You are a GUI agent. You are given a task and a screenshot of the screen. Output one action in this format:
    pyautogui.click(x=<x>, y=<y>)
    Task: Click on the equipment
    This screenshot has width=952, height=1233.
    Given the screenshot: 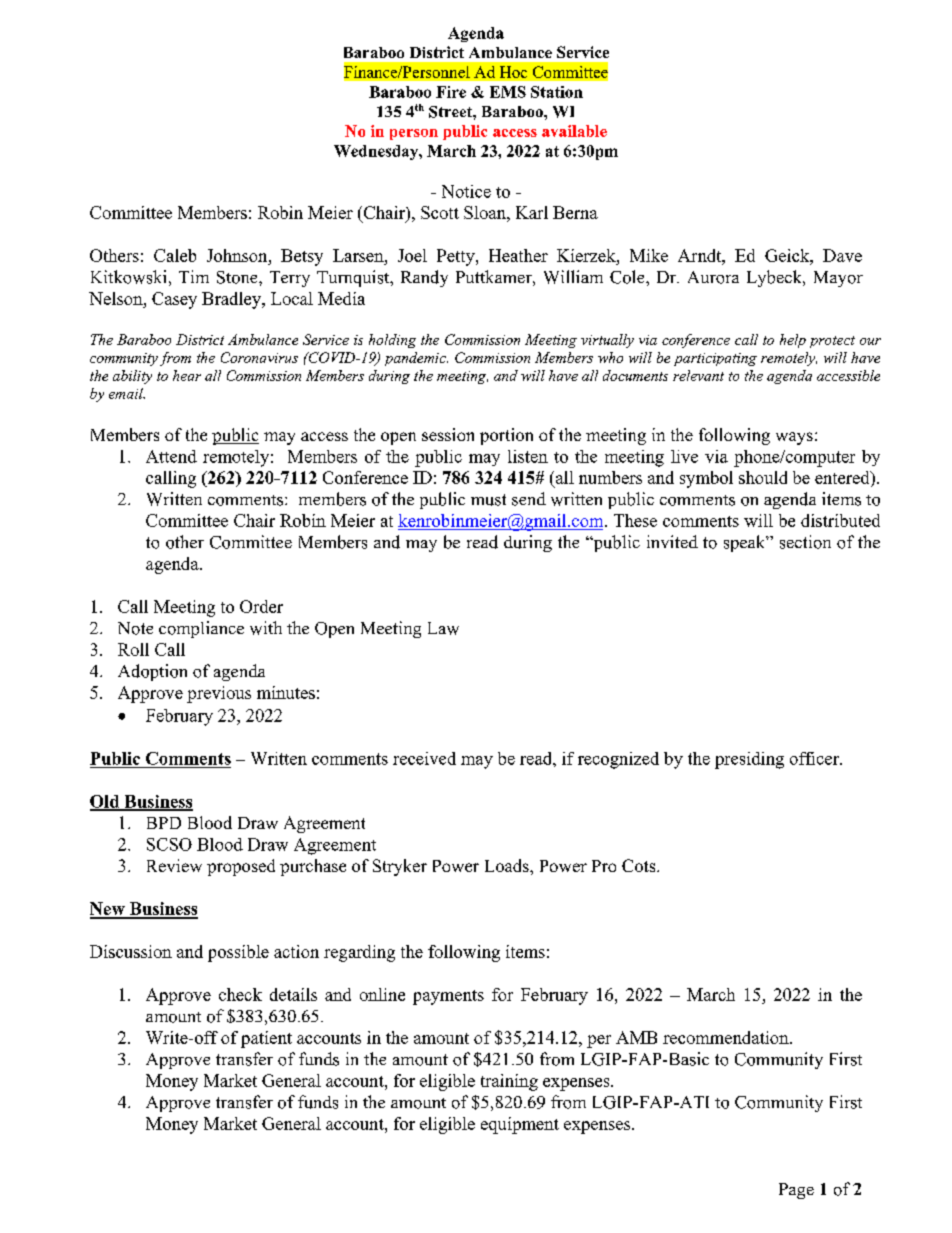 What is the action you would take?
    pyautogui.click(x=520, y=1125)
